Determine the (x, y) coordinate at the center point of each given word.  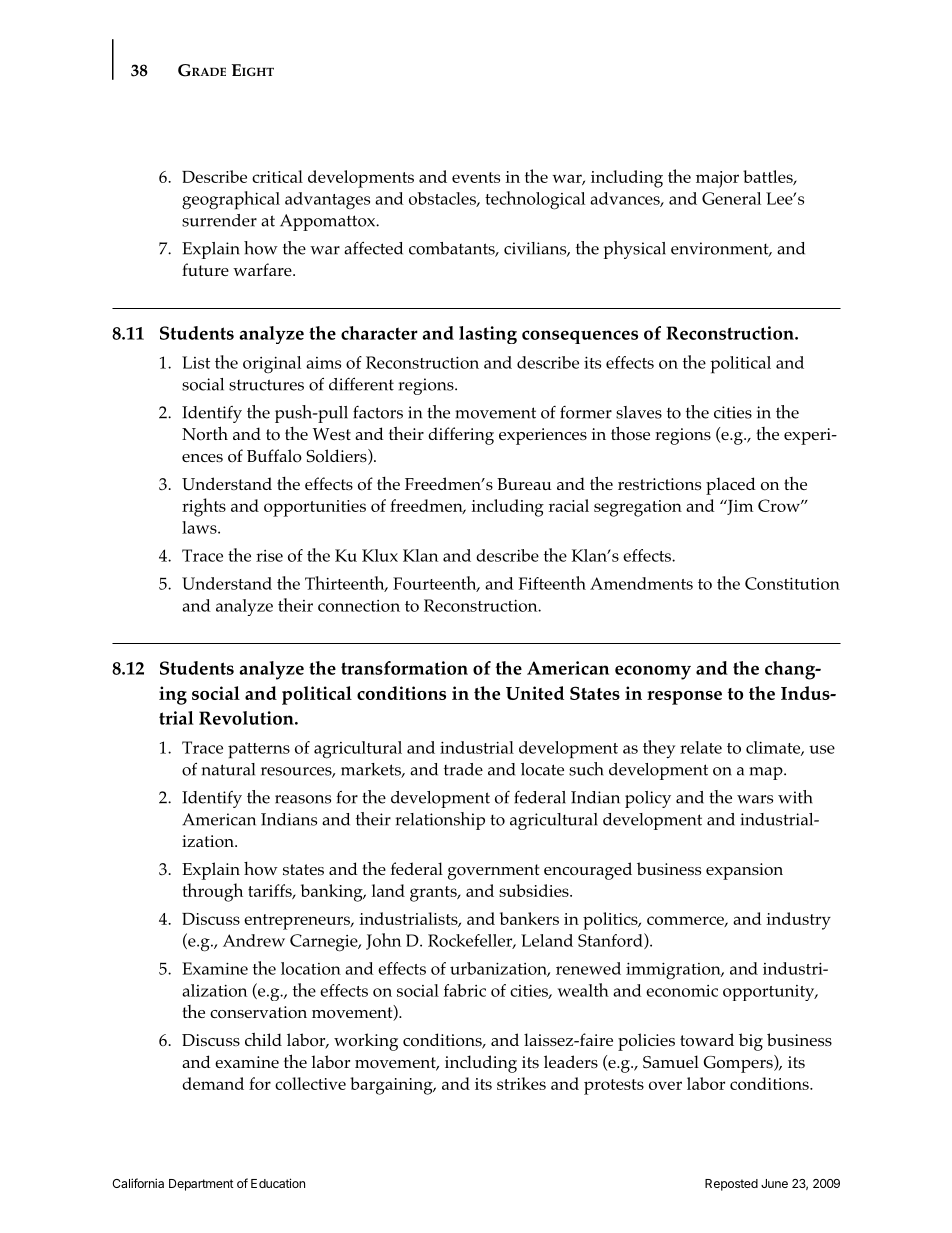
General (731, 198)
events (476, 177)
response (684, 698)
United (535, 693)
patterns (259, 751)
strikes (521, 1083)
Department (201, 1185)
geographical (231, 200)
